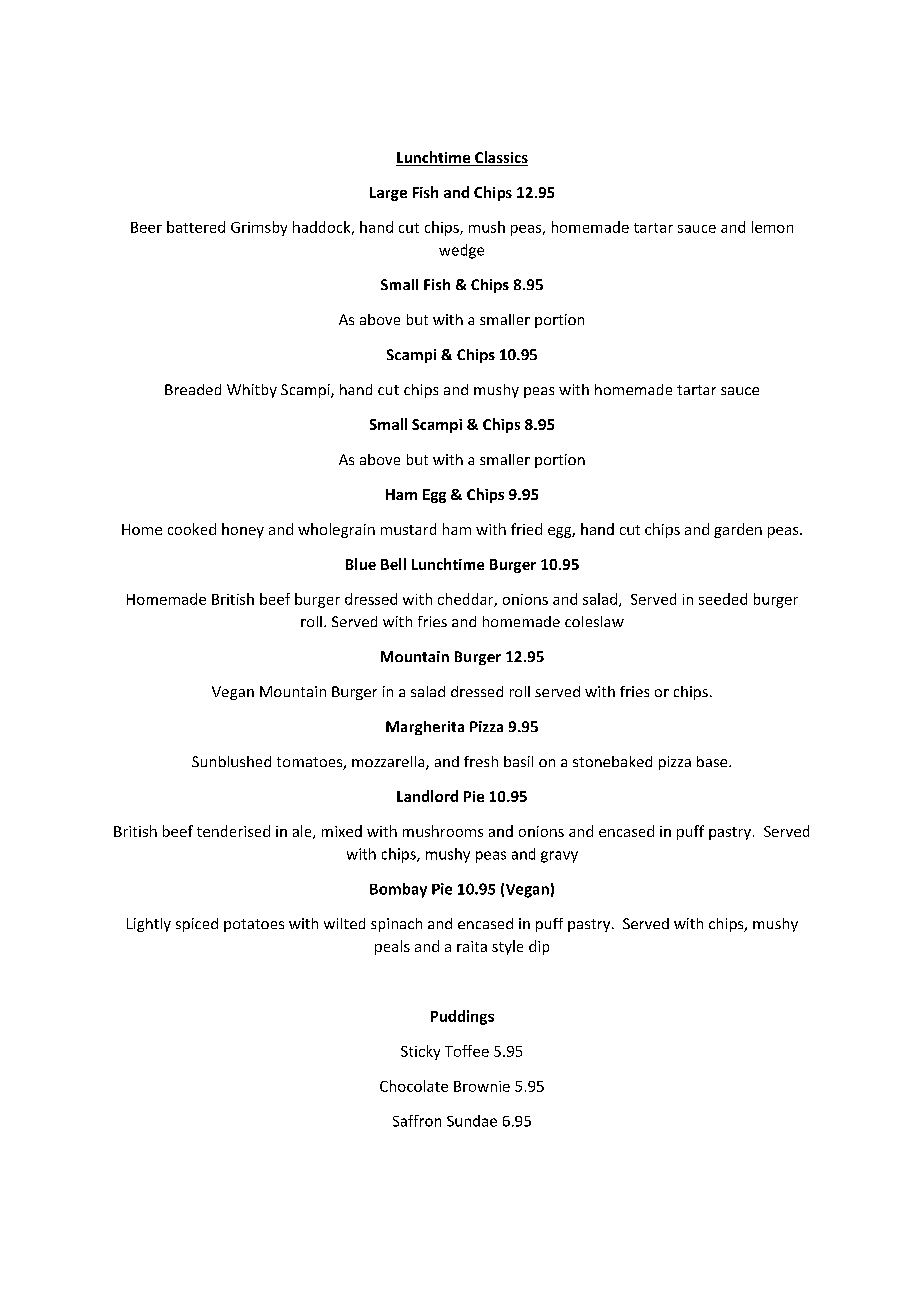  I want to click on fried, so click(526, 529).
